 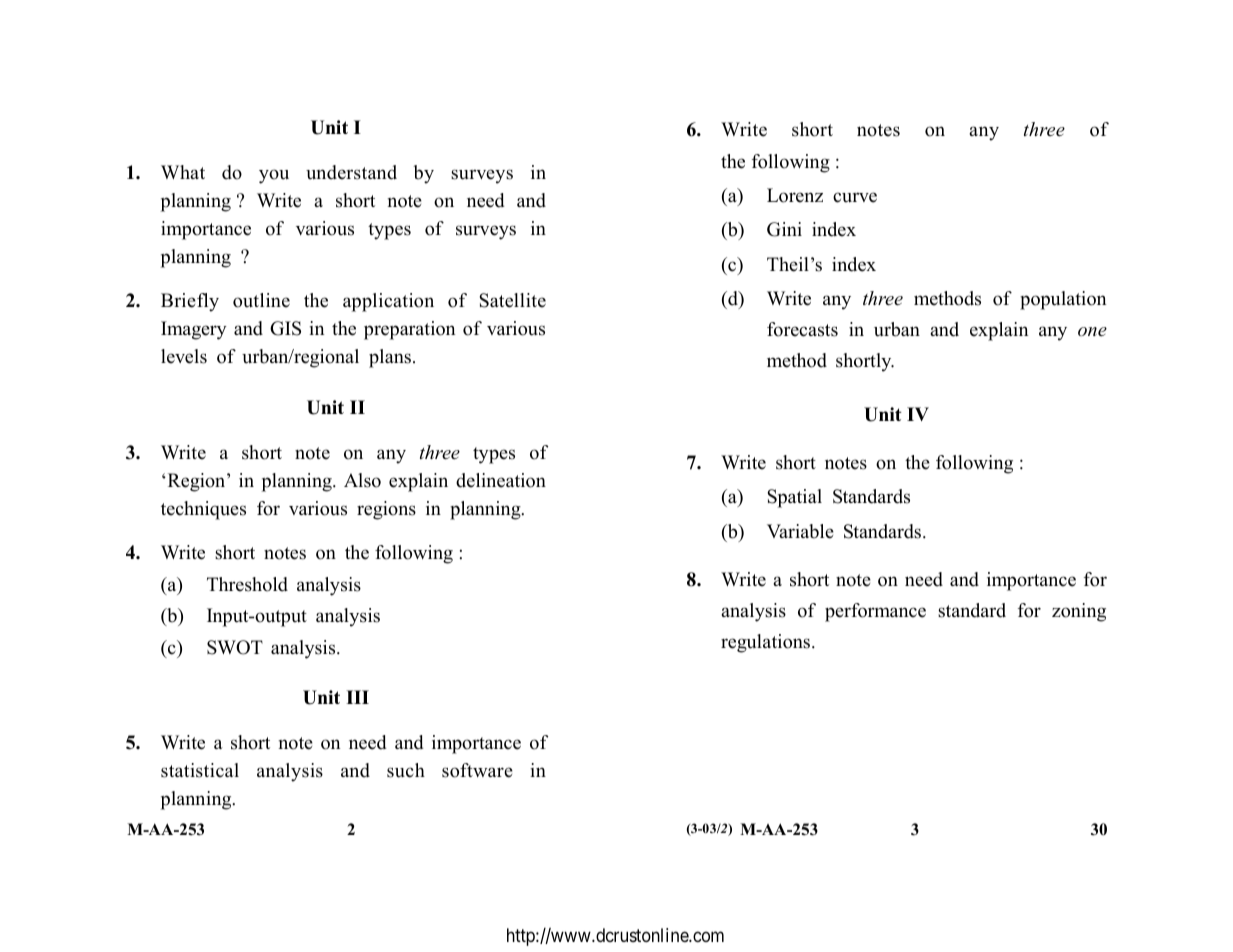 I want to click on curve, so click(x=855, y=197).
